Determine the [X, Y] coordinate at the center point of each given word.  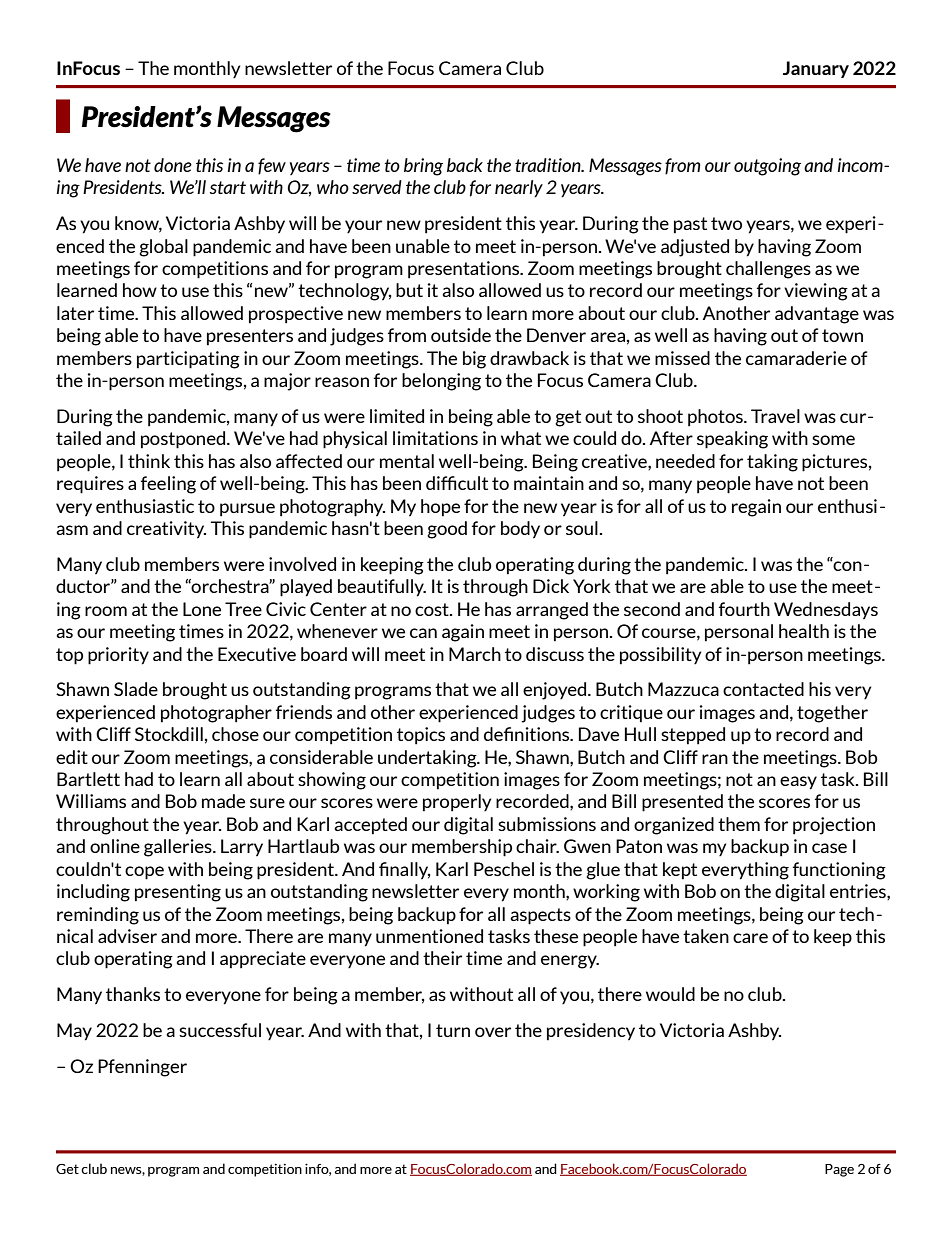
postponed [184, 440]
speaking [732, 440]
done [173, 165]
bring [423, 167]
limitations [435, 438]
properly [457, 803]
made [223, 801]
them [739, 824]
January [816, 69]
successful [220, 1030]
